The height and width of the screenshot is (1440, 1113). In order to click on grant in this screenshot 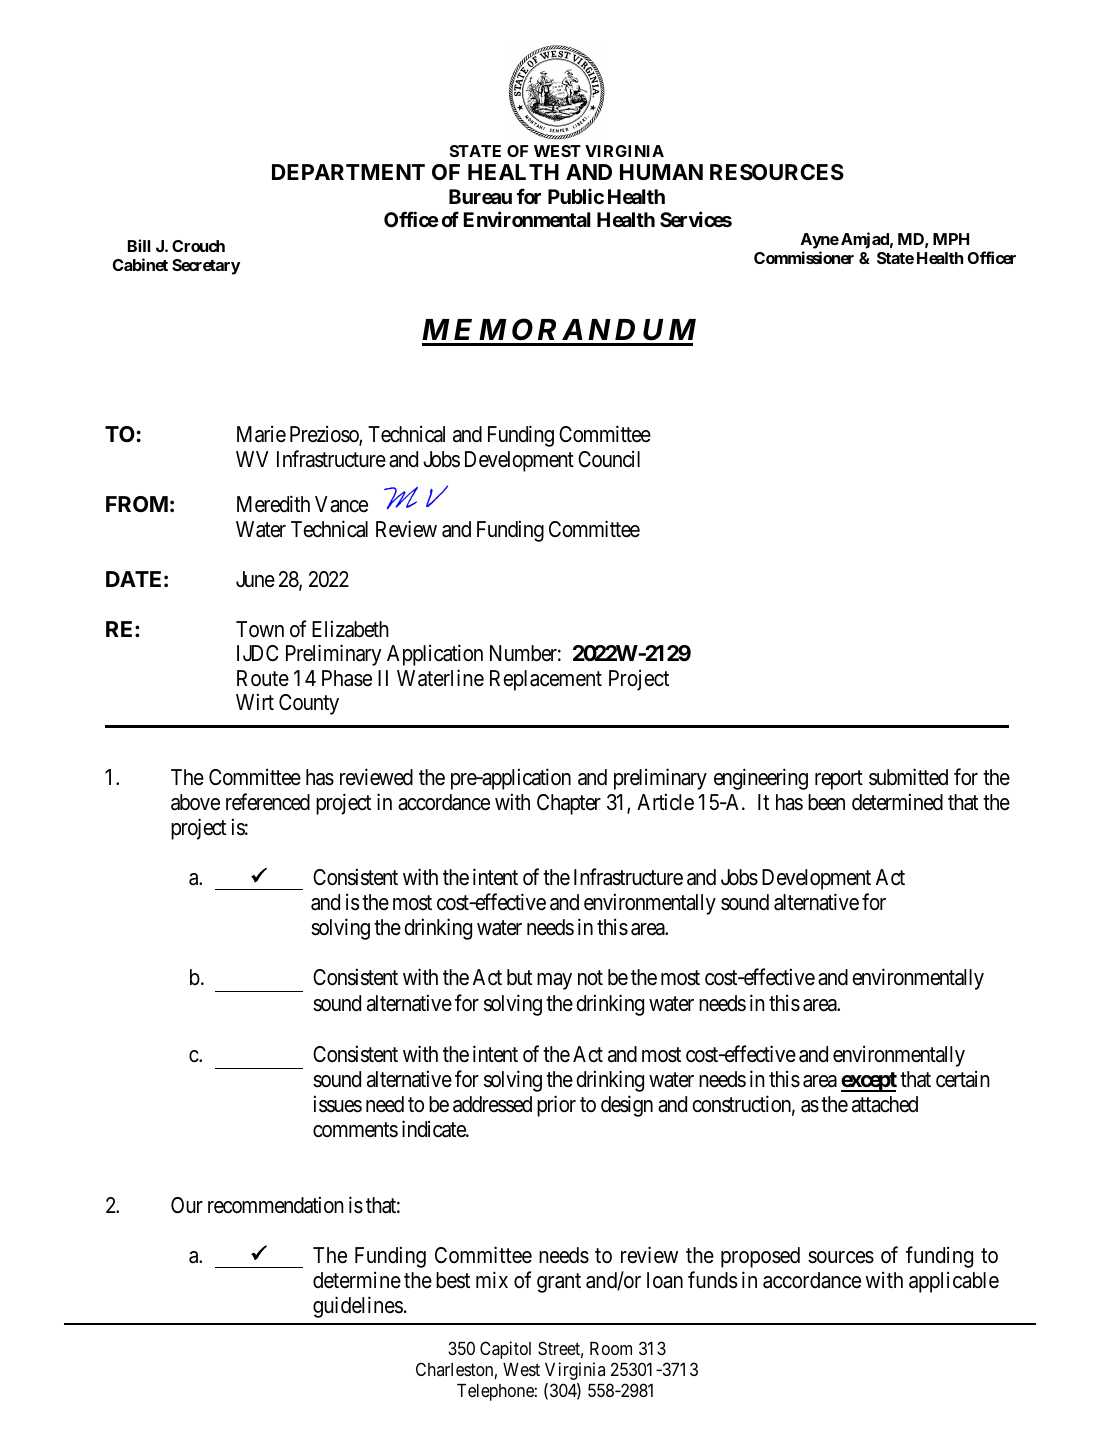, I will do `click(559, 1283)`.
